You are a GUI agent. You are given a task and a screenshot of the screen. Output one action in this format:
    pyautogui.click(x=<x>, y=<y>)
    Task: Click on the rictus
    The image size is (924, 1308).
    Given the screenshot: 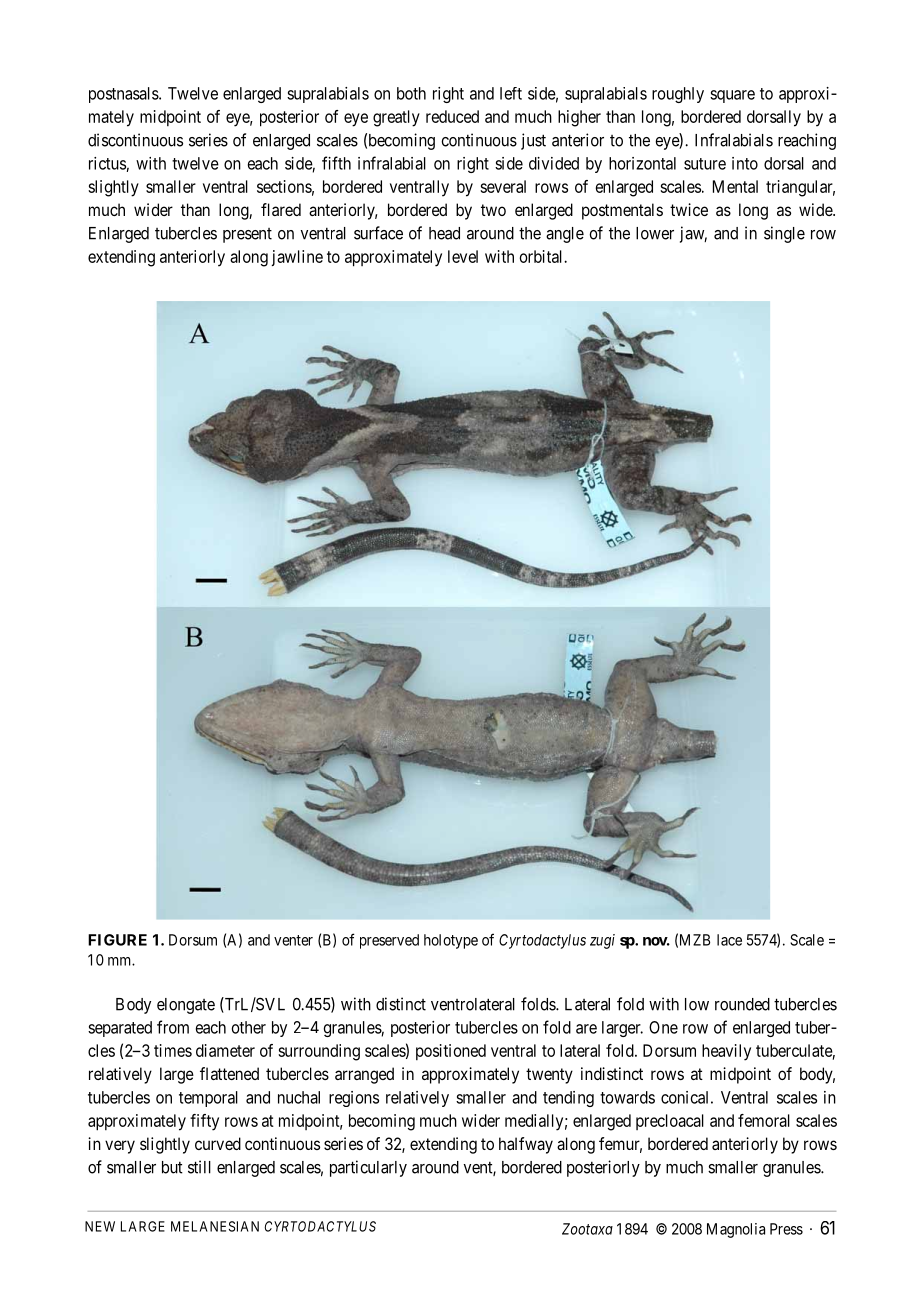 What is the action you would take?
    pyautogui.click(x=107, y=163)
